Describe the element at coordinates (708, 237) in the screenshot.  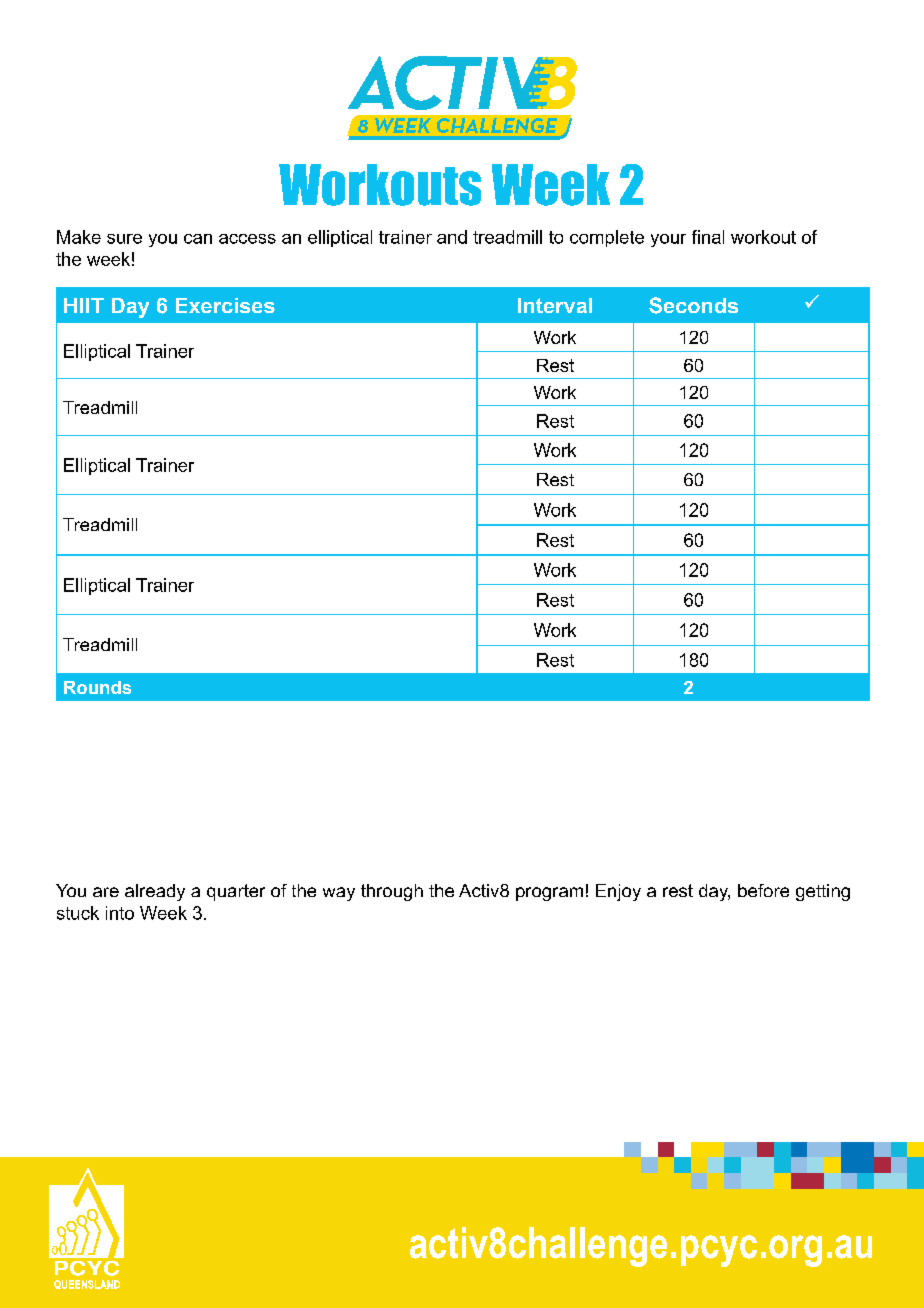
I see `final` at that location.
